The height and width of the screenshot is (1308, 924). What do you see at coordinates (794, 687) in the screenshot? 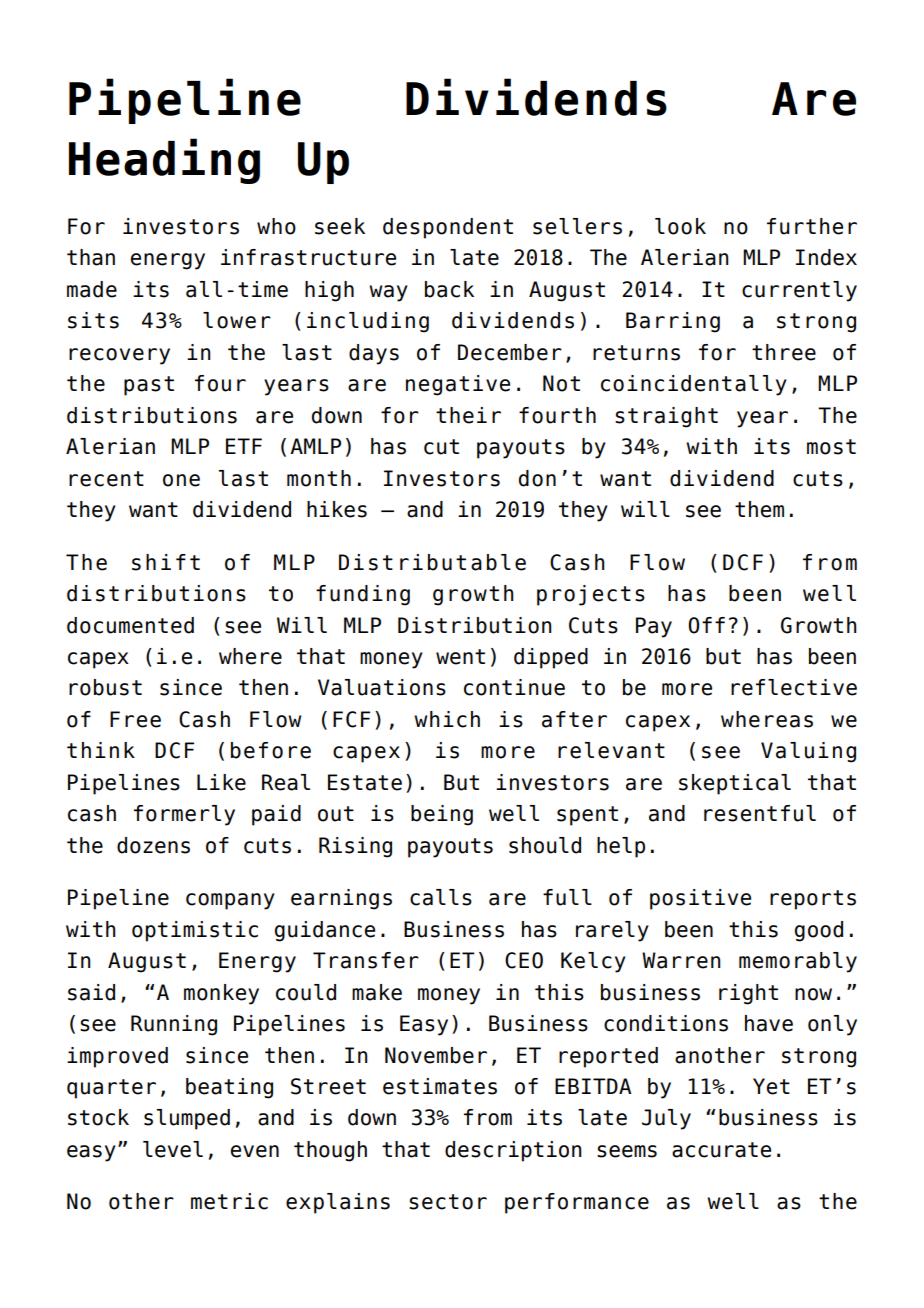
I see `reflective` at bounding box center [794, 687].
